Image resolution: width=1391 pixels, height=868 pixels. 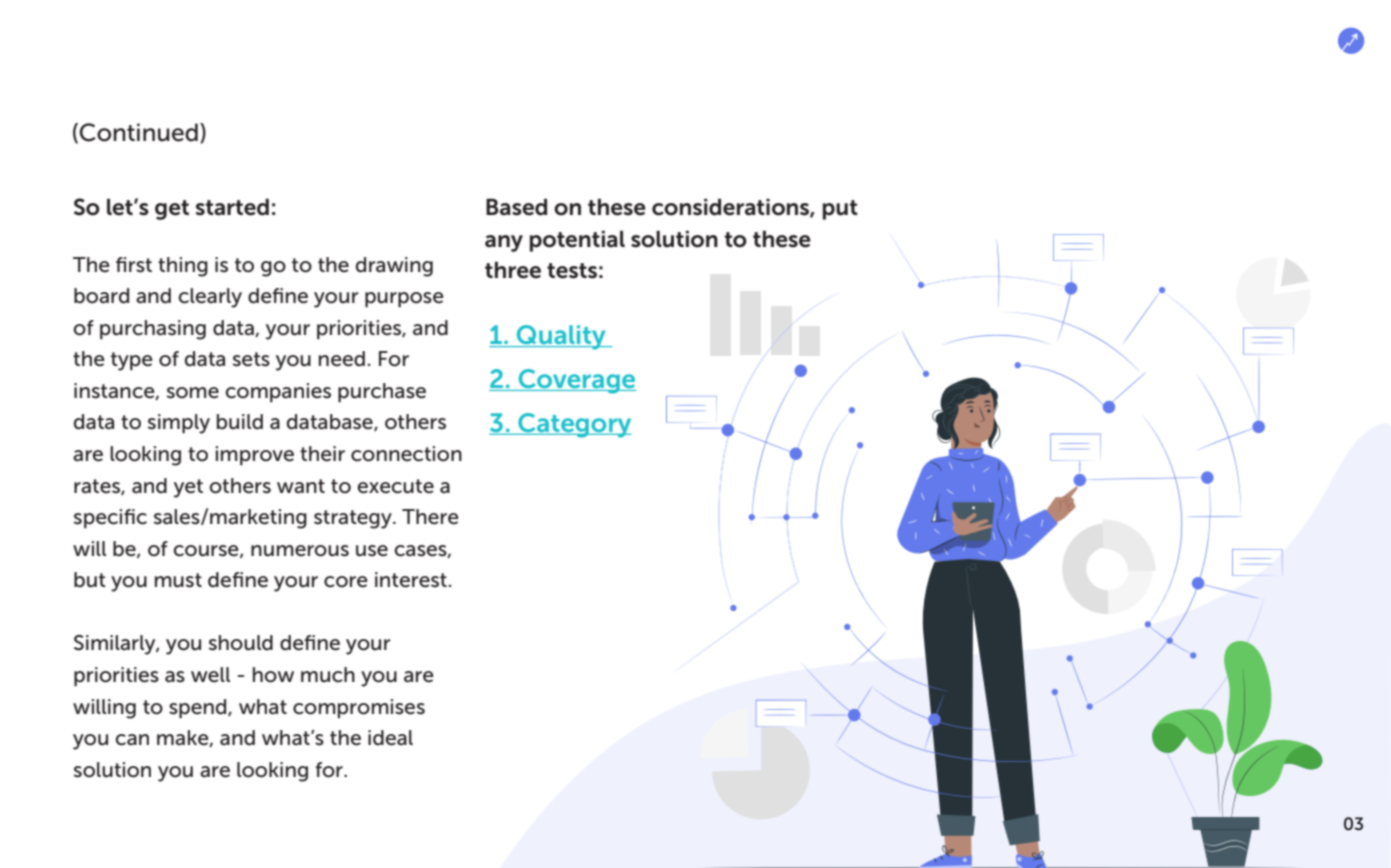 I want to click on potential, so click(x=577, y=241).
